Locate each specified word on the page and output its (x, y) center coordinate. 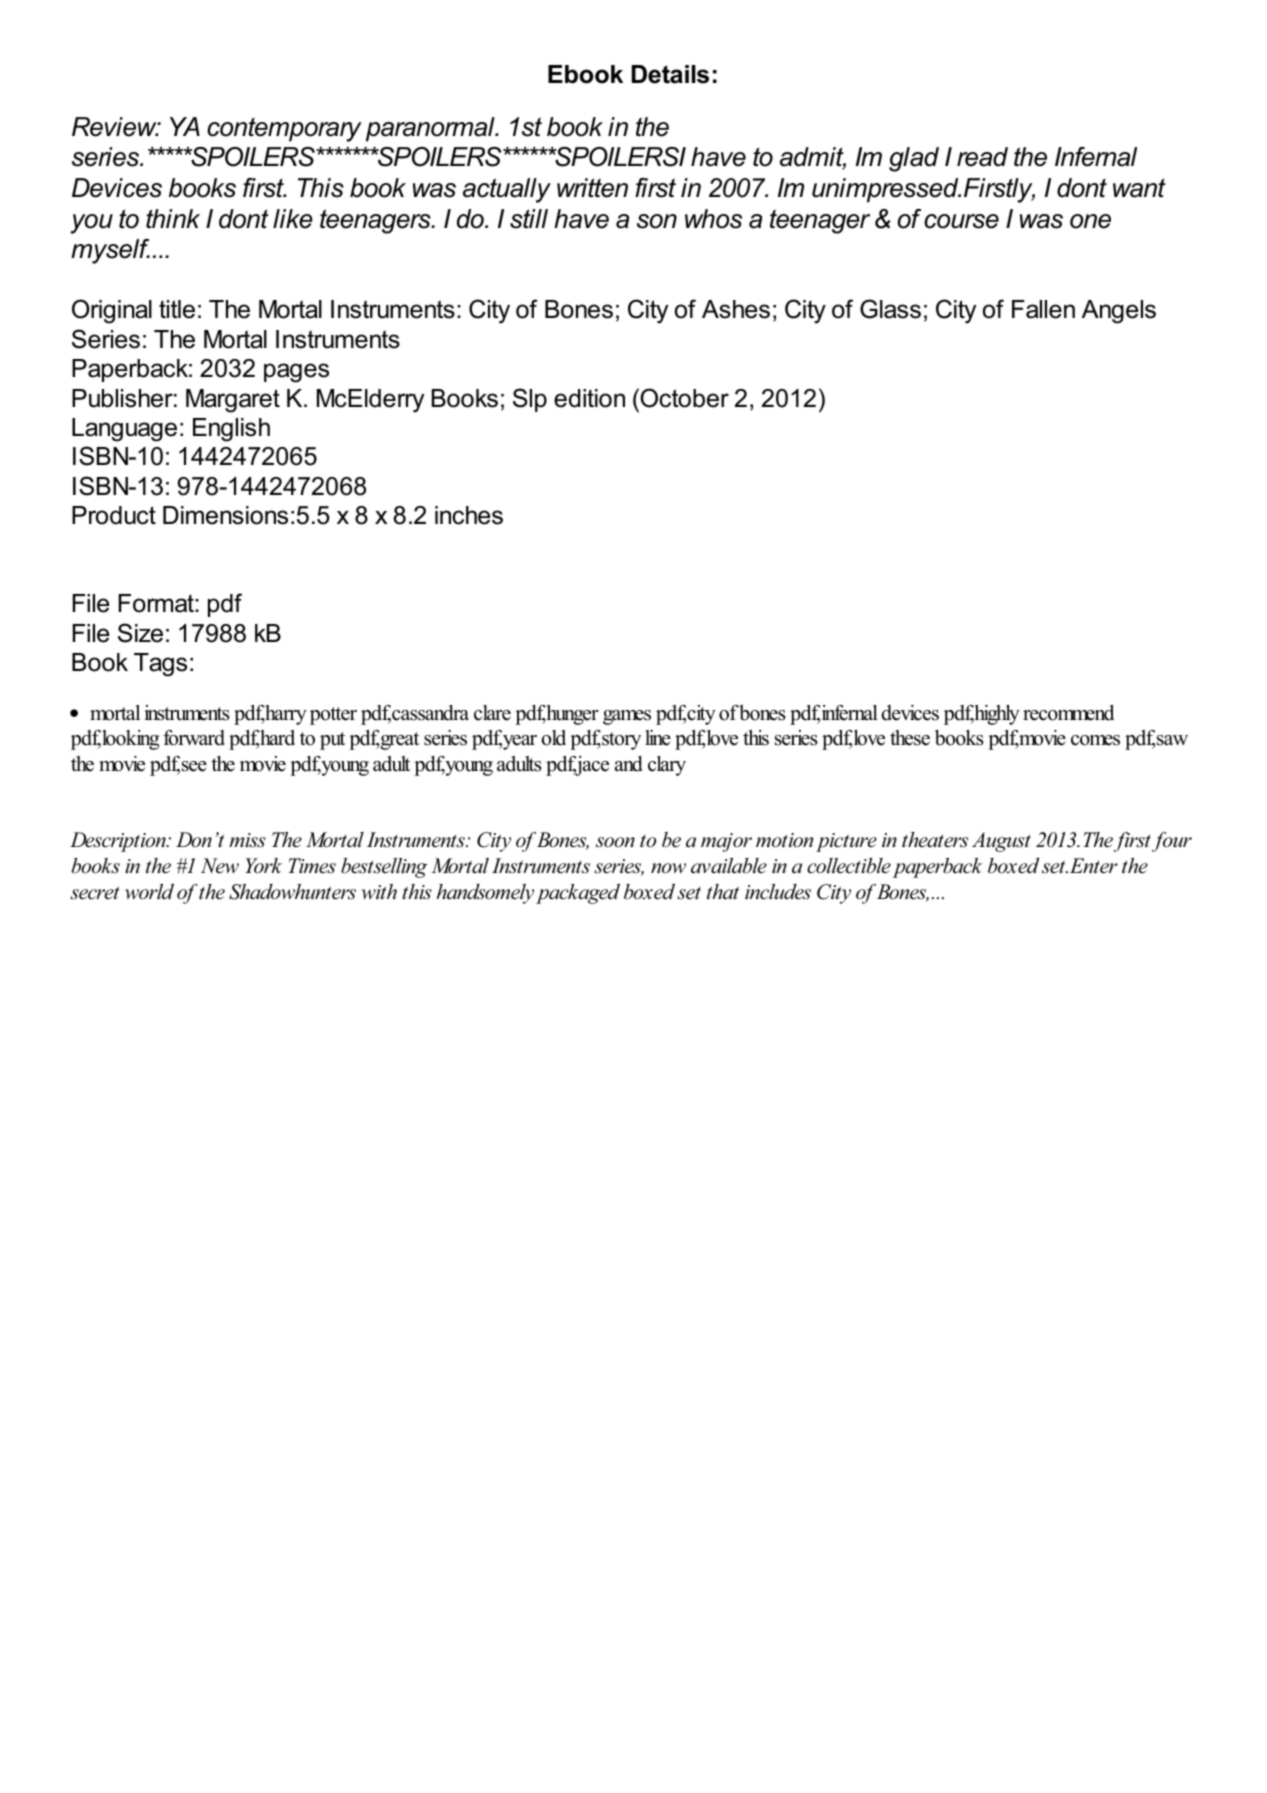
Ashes (736, 309)
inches (469, 515)
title (177, 309)
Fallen (1043, 309)
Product (114, 515)
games (627, 717)
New (220, 866)
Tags (160, 665)
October (683, 398)
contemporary (284, 130)
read (982, 157)
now (668, 868)
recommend (1068, 713)
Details (670, 74)
